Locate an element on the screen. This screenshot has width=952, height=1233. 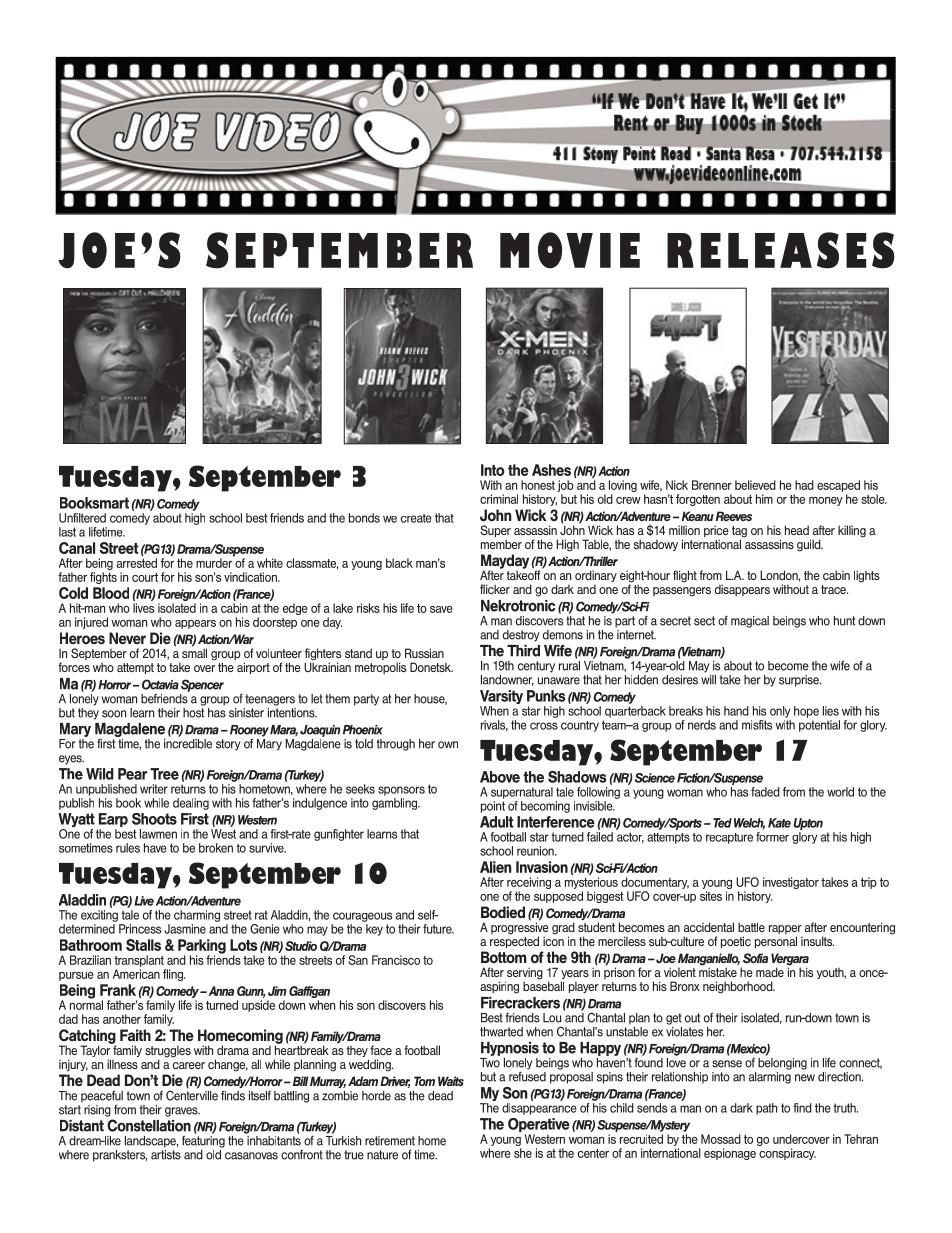
Operative is located at coordinates (539, 1126).
